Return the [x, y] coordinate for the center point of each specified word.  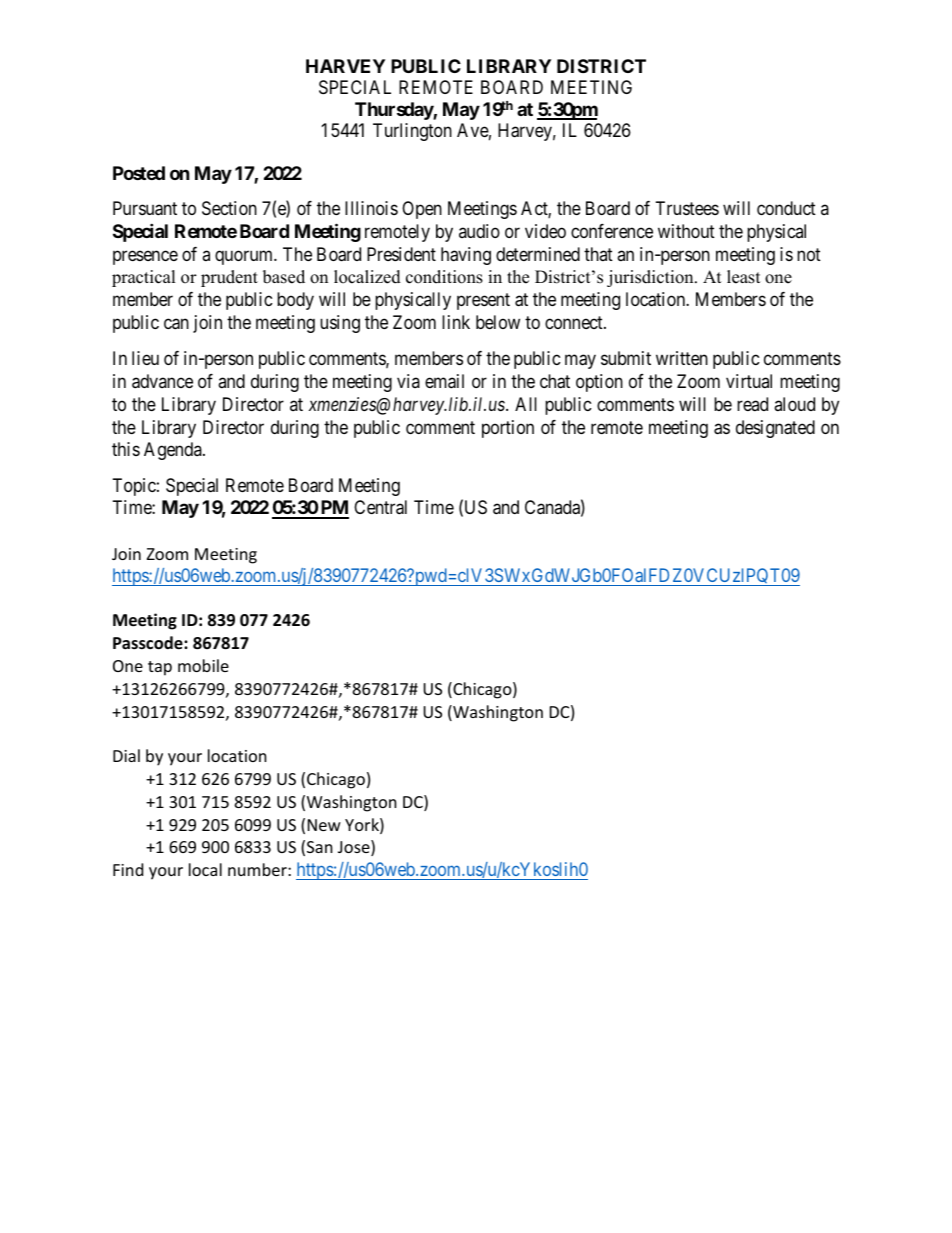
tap [160, 668]
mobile [203, 665]
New [324, 825]
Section [229, 208]
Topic [134, 487]
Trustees [687, 208]
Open [422, 210]
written [682, 358]
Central [380, 507]
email [444, 381]
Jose [355, 848]
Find [128, 869]
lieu [145, 358]
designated [775, 429]
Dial [126, 755]
